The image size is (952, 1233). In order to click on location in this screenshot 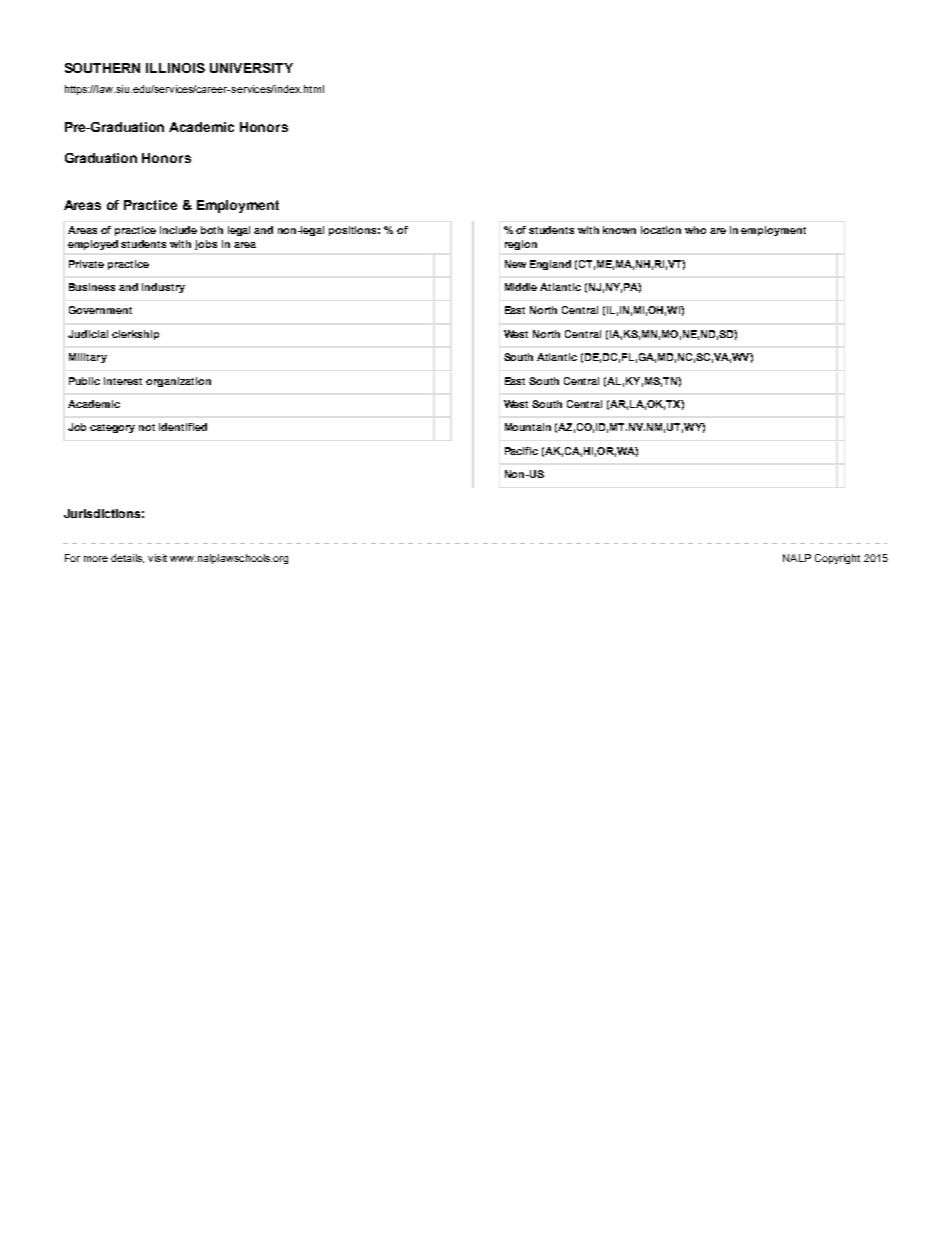, I will do `click(661, 230)`.
